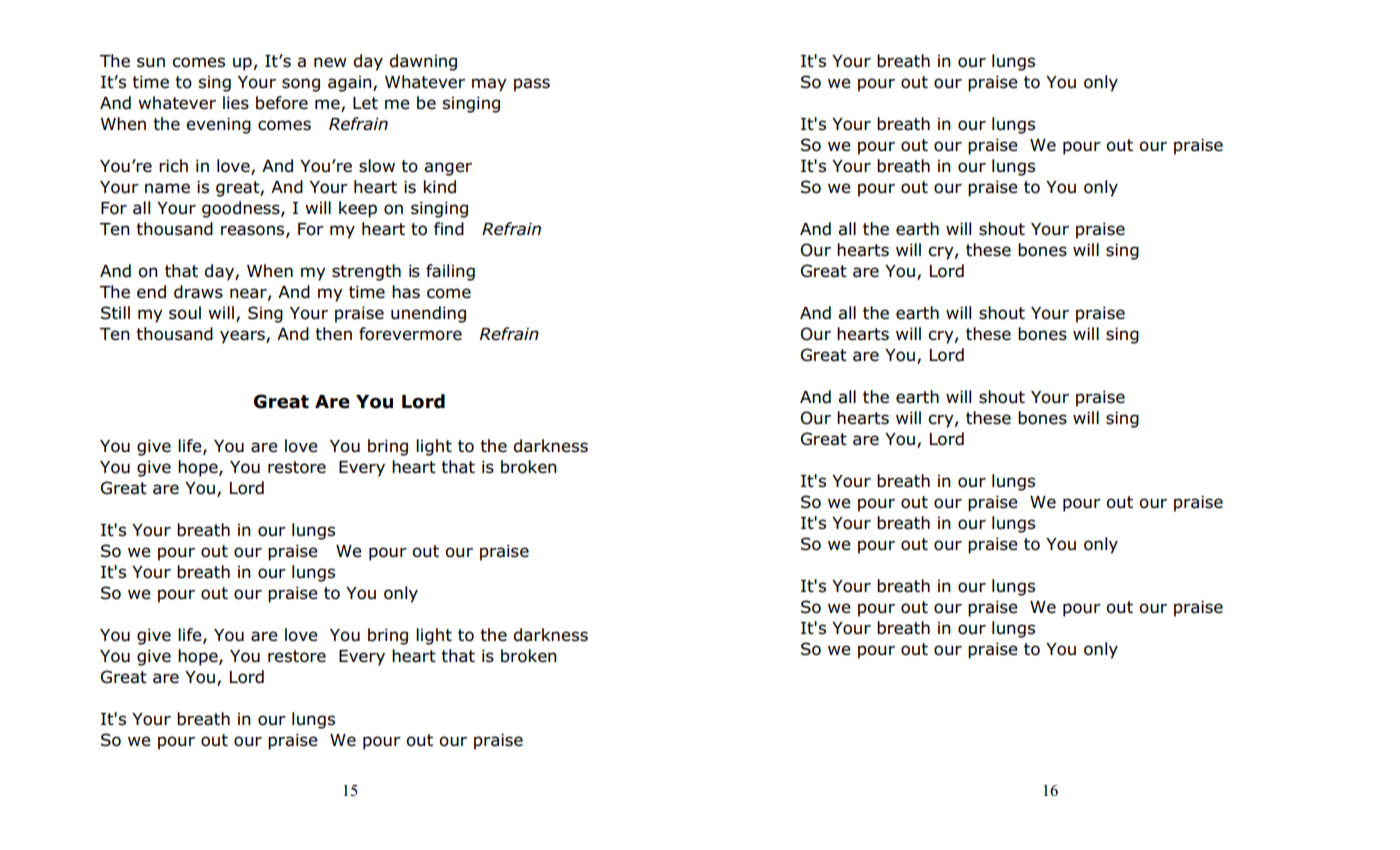 The image size is (1400, 850). Describe the element at coordinates (489, 85) in the image. I see `may` at that location.
